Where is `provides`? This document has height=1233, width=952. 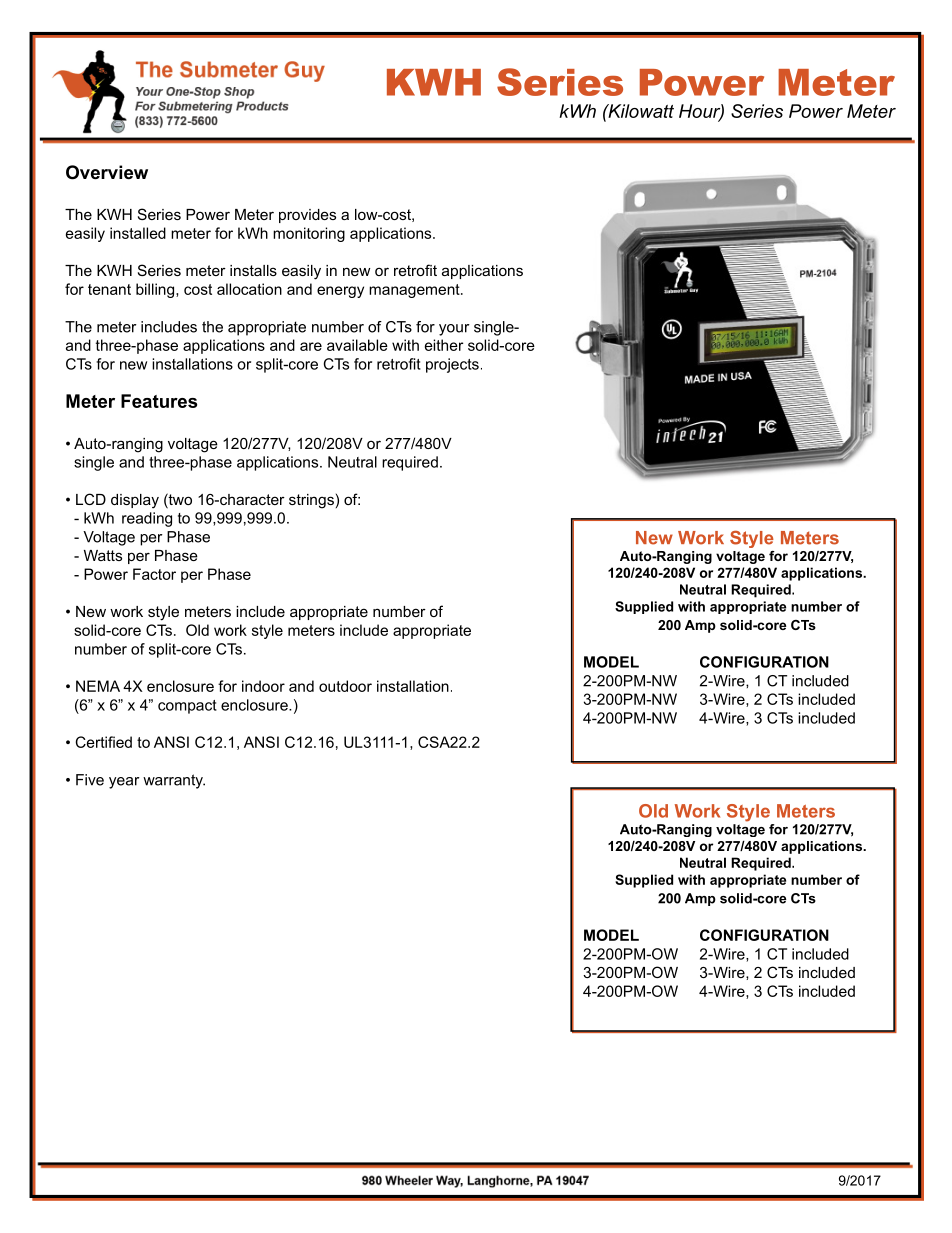
provides is located at coordinates (307, 216).
